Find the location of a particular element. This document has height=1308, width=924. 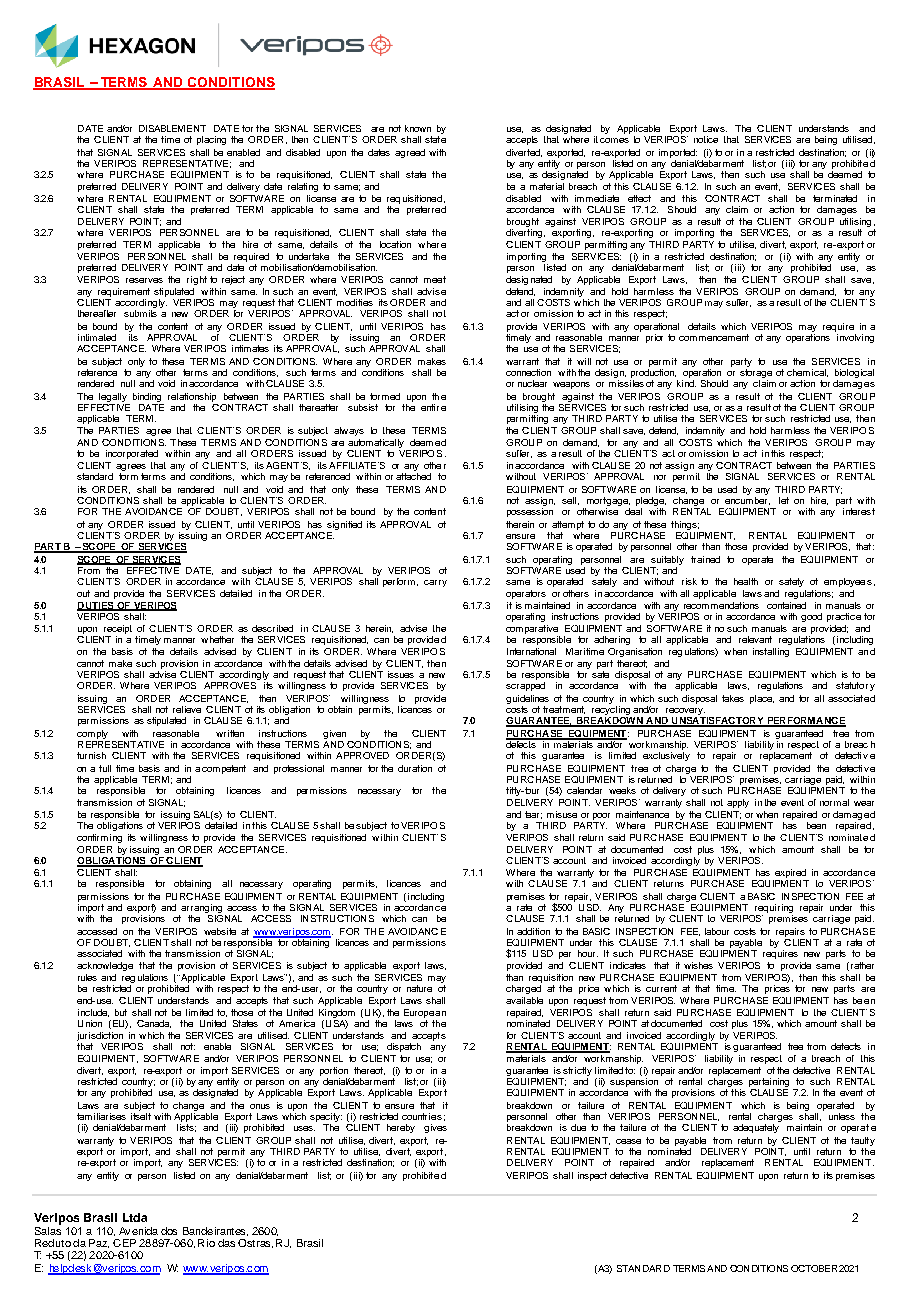

notice is located at coordinates (706, 139).
